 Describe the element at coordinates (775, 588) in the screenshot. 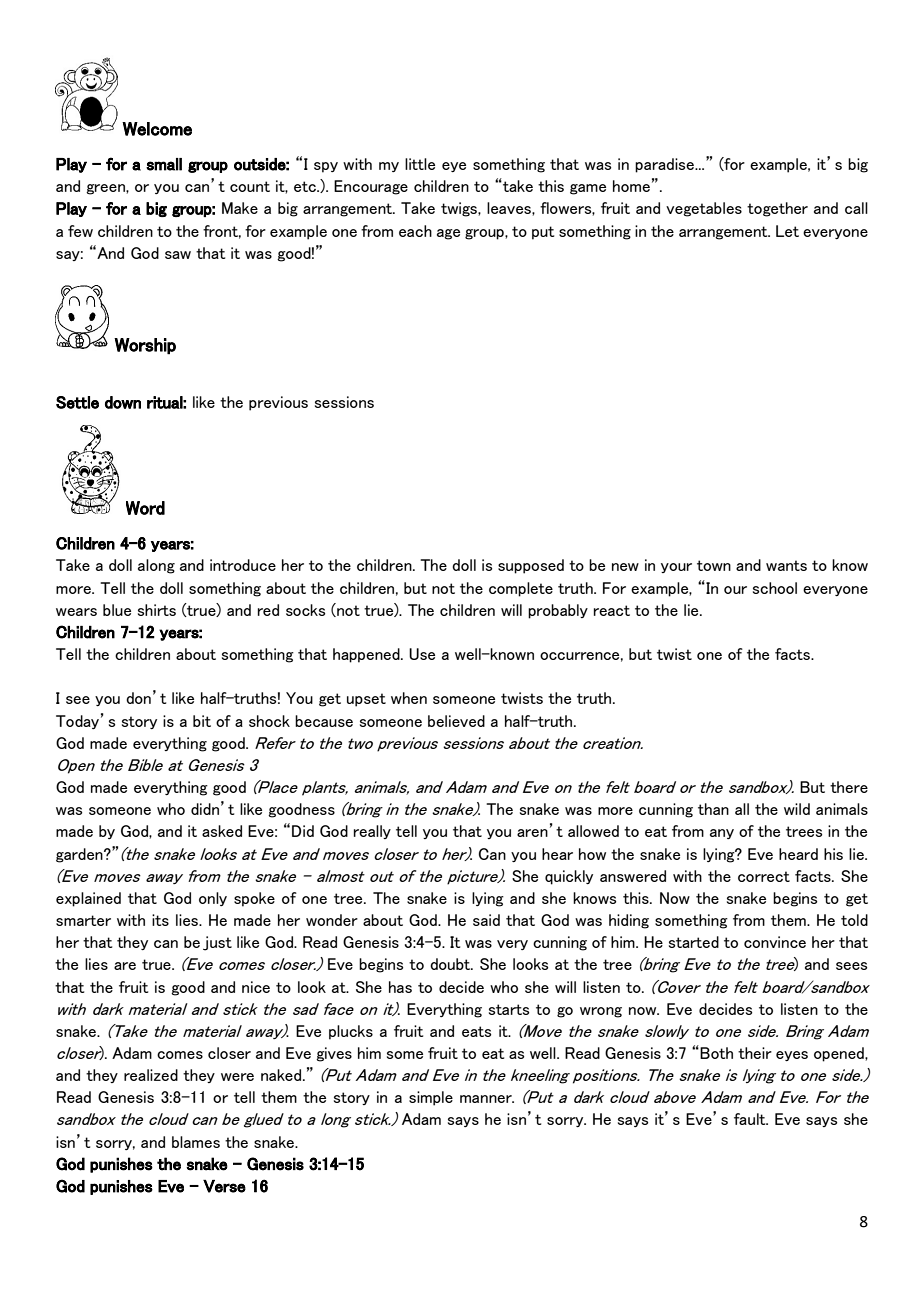

I see `school` at that location.
